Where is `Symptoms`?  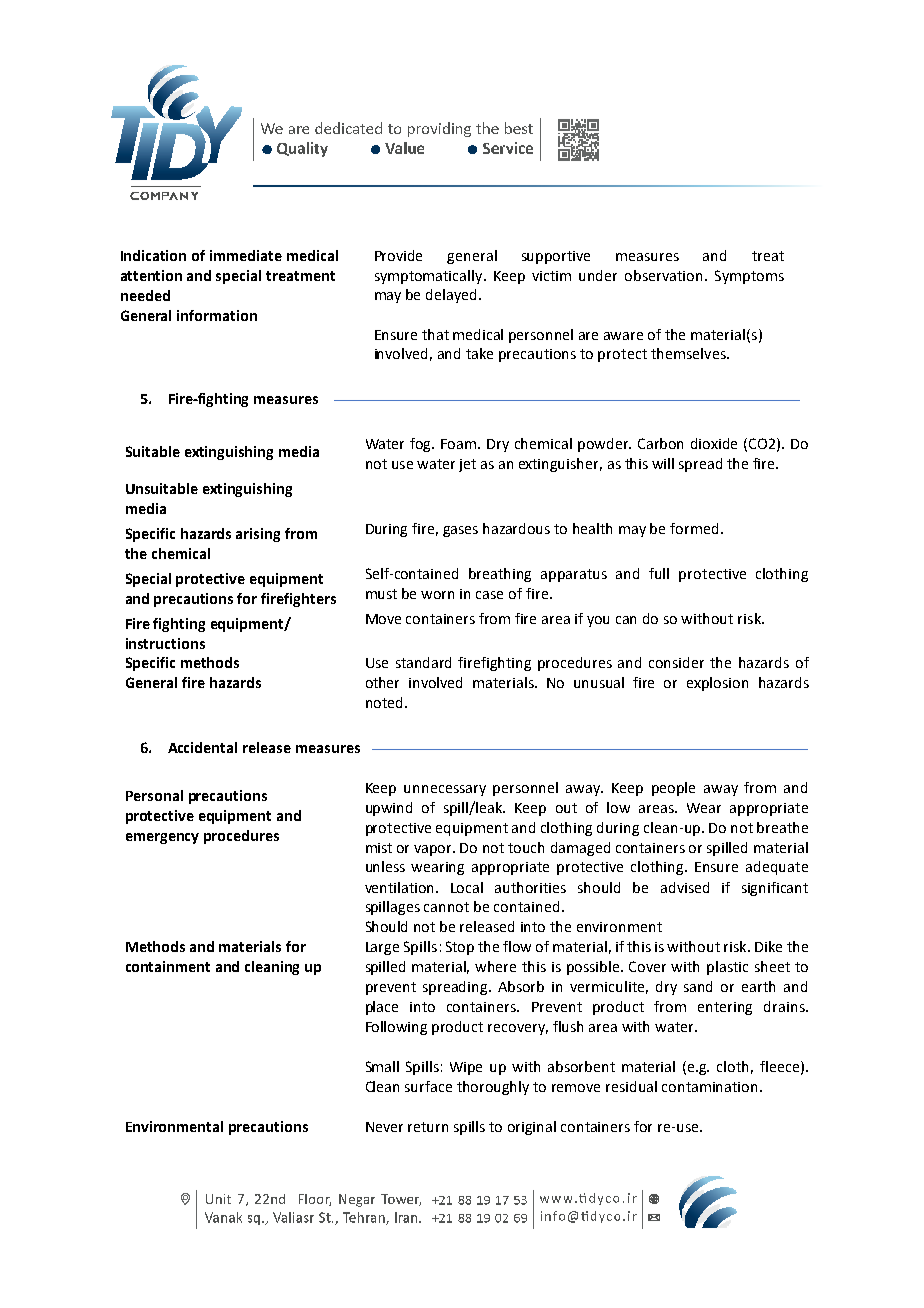
Symptoms is located at coordinates (749, 277).
